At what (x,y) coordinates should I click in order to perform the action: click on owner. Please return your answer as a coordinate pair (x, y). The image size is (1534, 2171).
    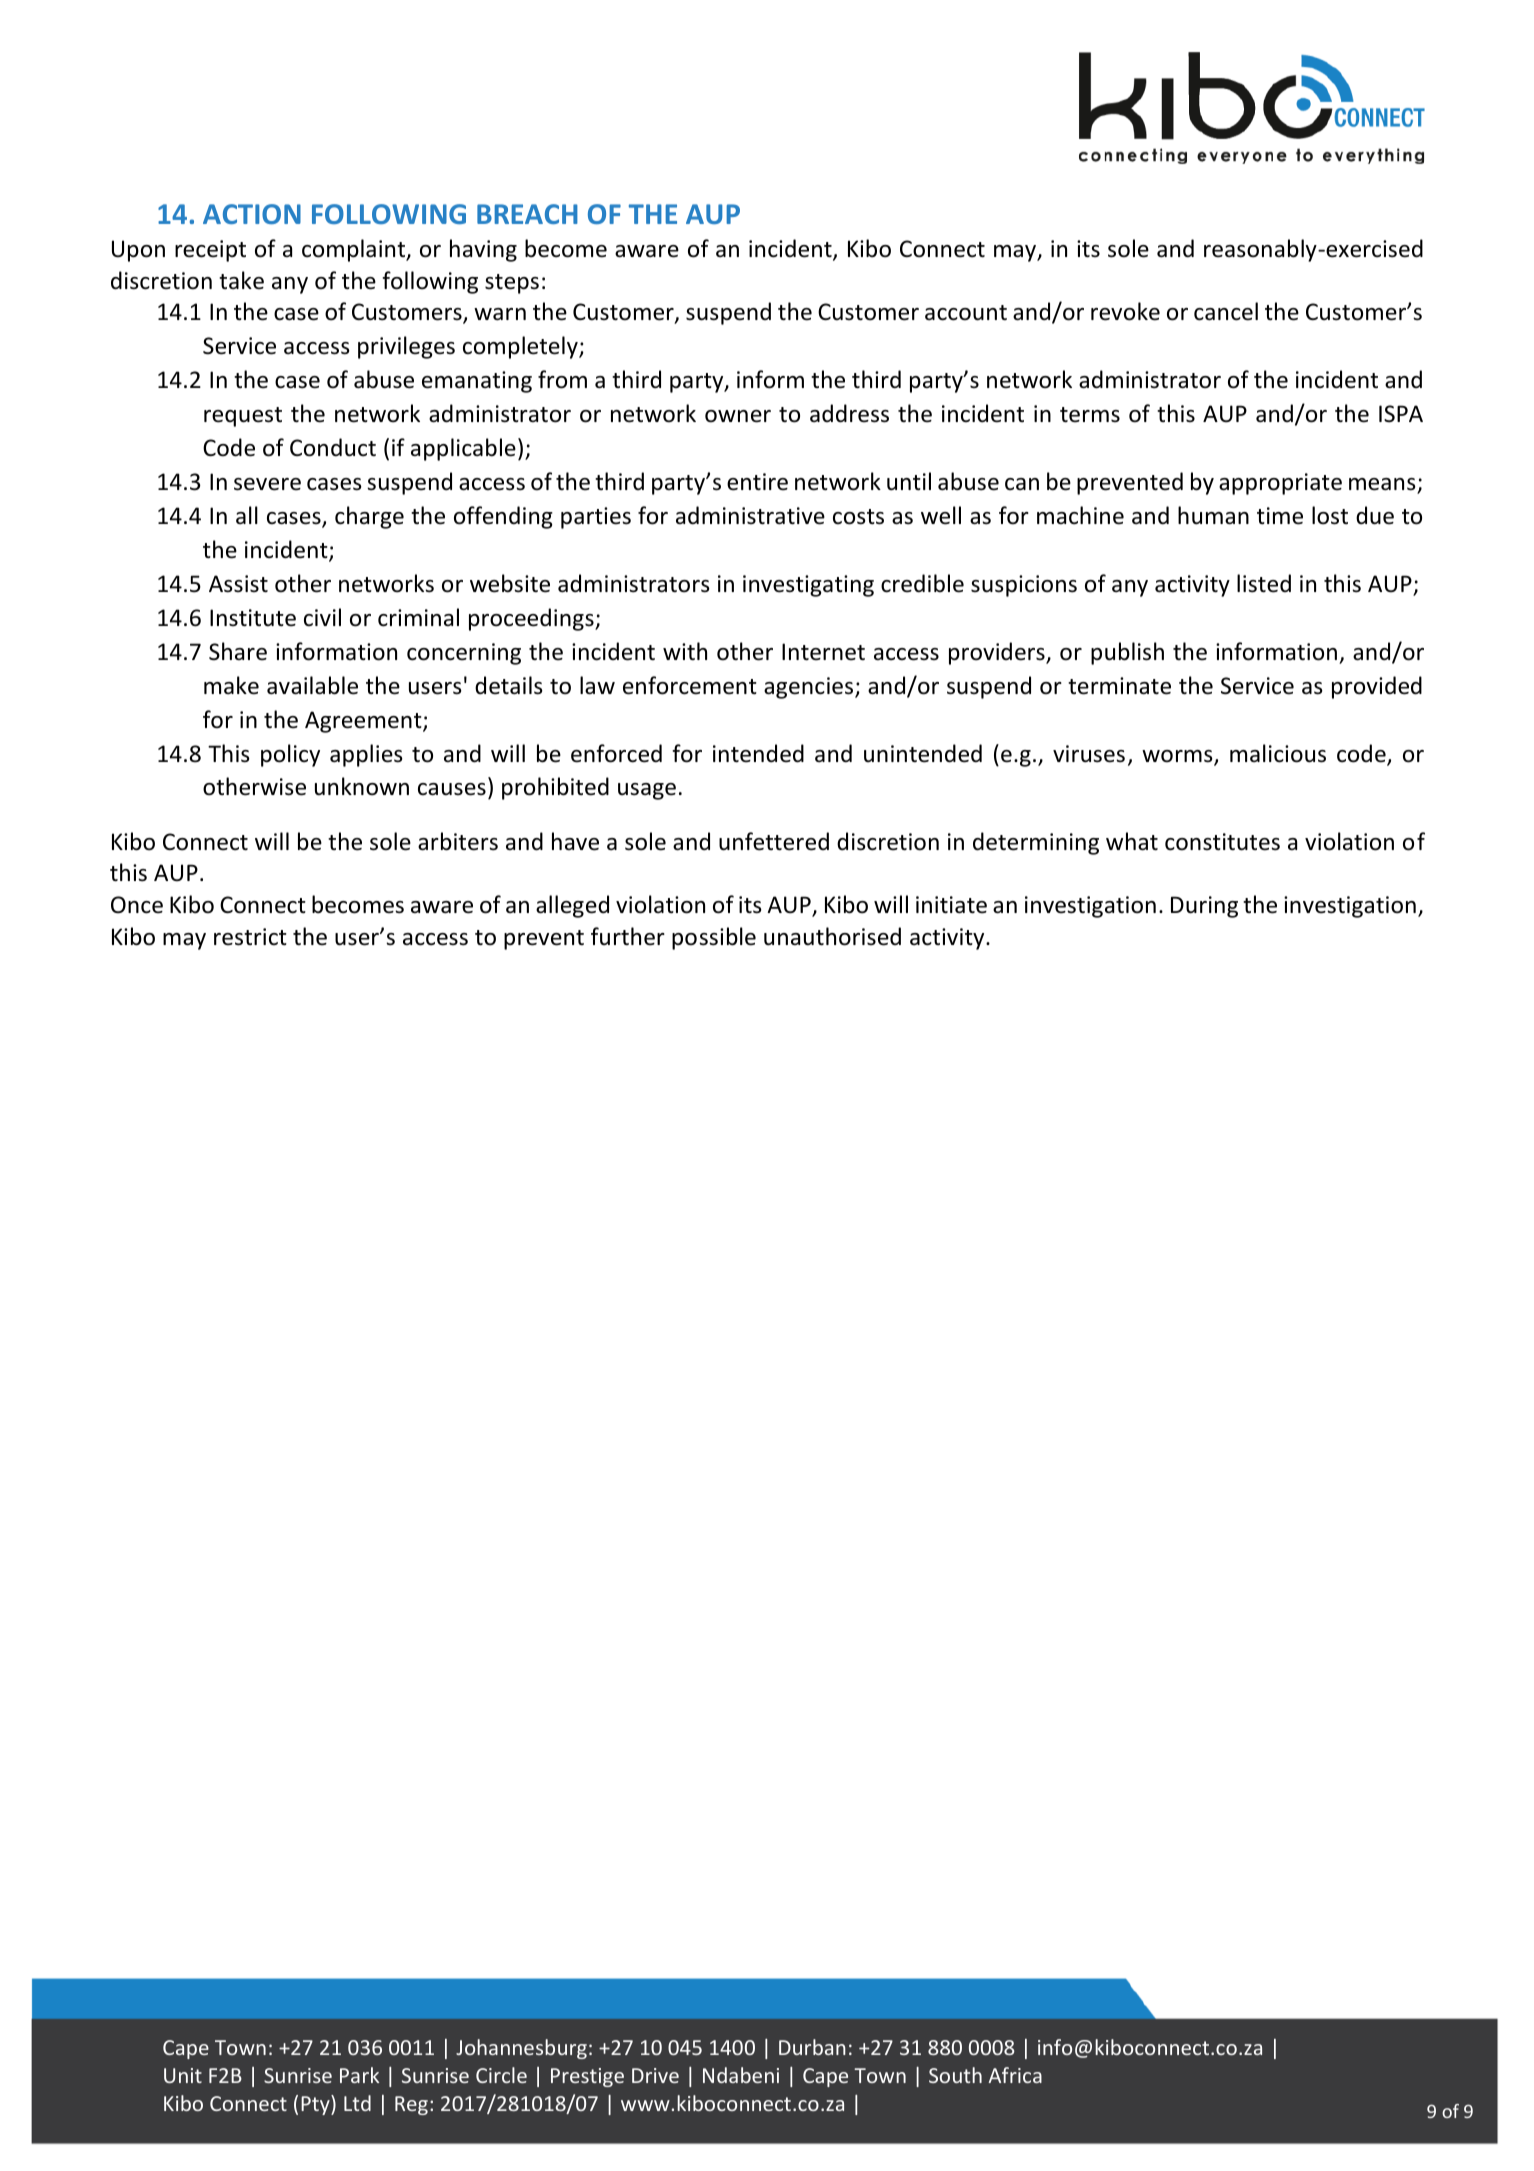
    Looking at the image, I should click on (738, 416).
